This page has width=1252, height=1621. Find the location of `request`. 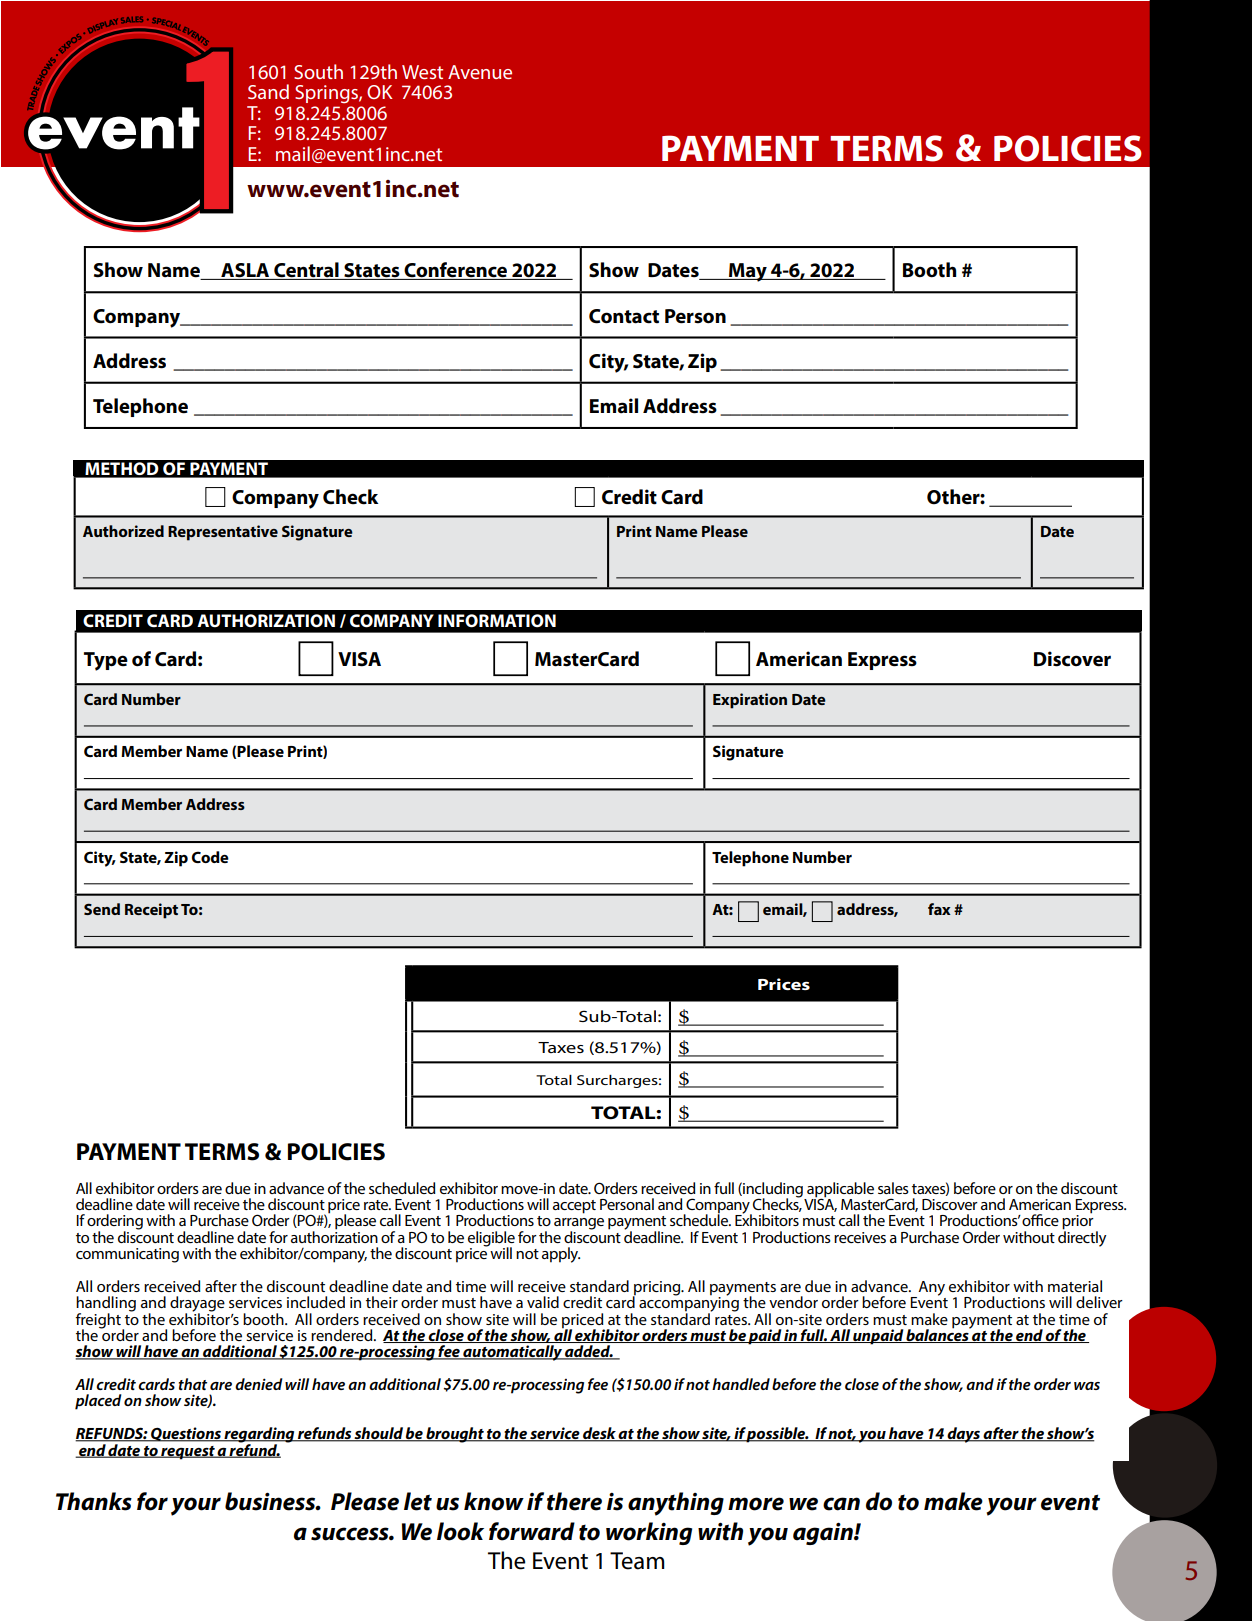

request is located at coordinates (188, 1453).
